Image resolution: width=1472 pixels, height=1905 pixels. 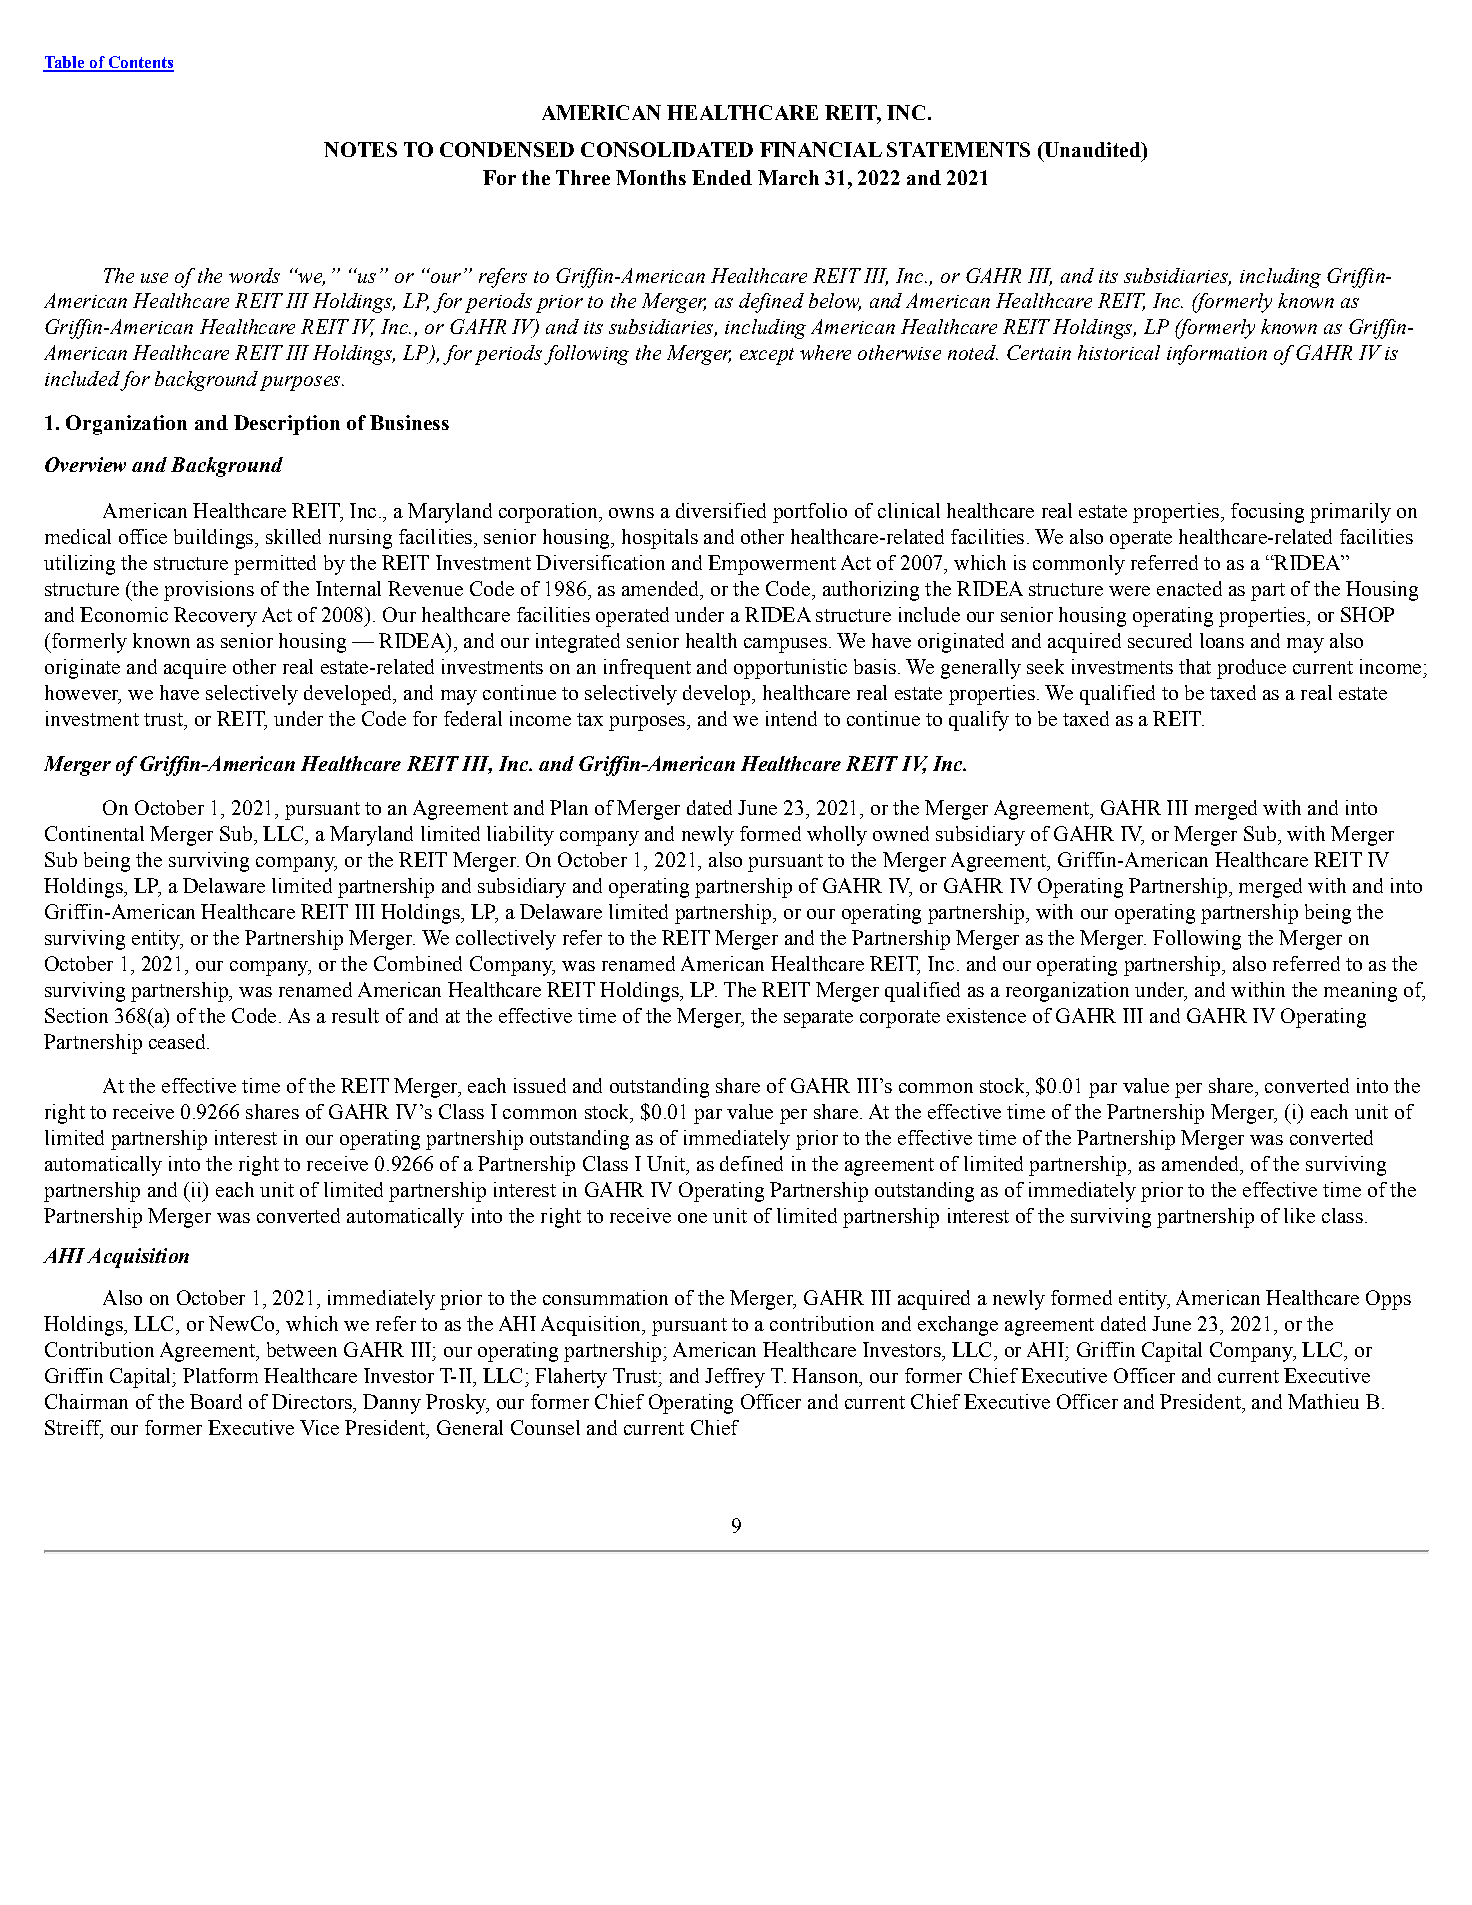 I want to click on FINANCIAL, so click(x=821, y=149).
